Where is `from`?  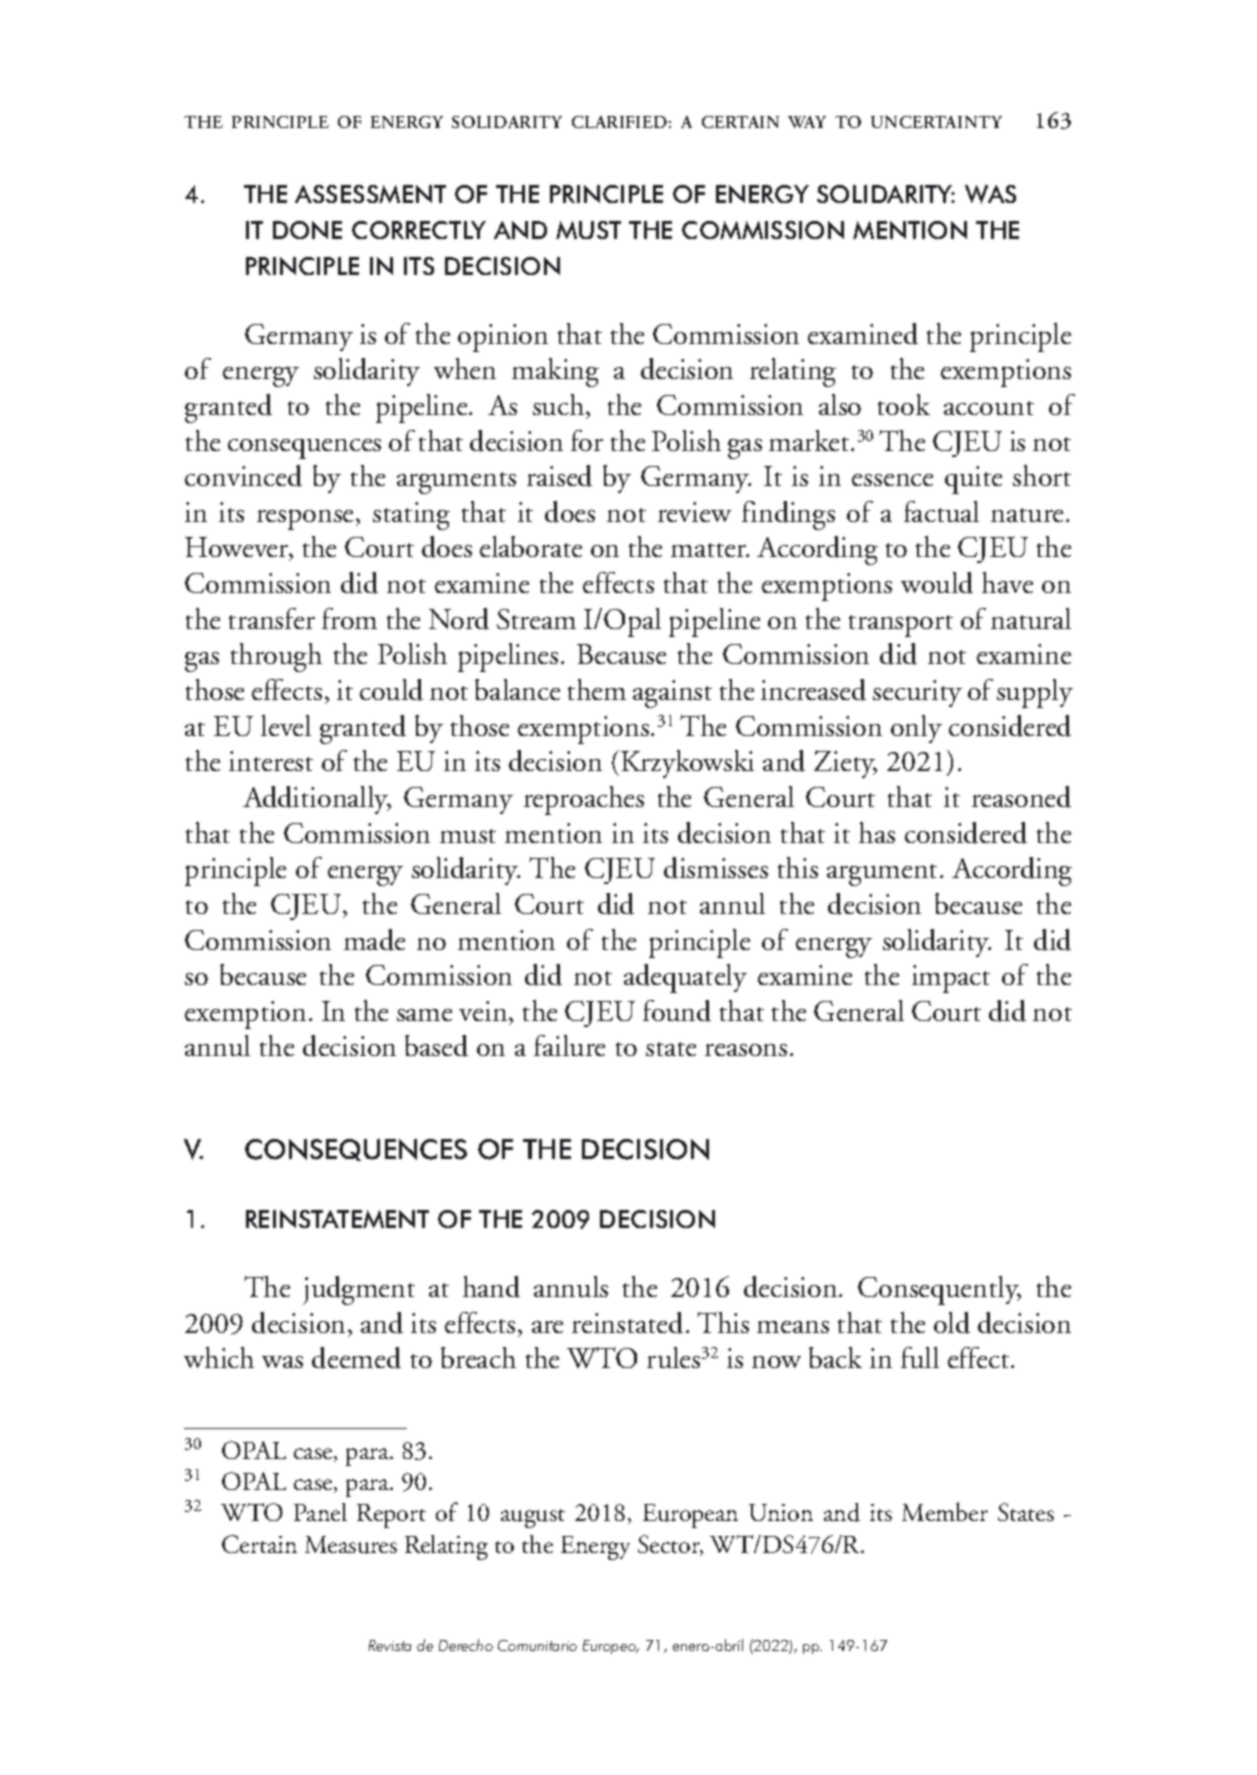 from is located at coordinates (349, 618).
